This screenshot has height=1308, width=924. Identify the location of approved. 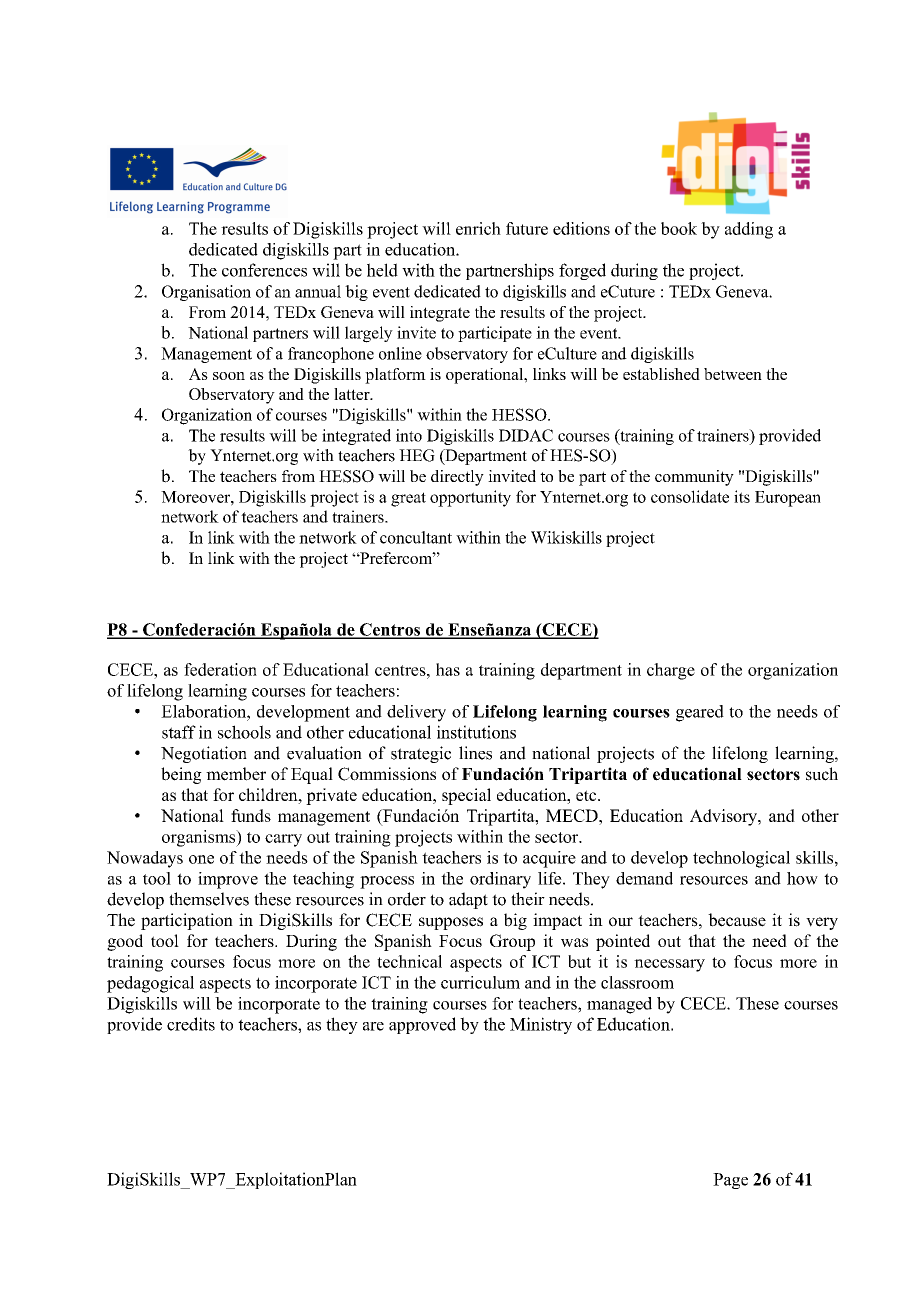
(422, 1025).
